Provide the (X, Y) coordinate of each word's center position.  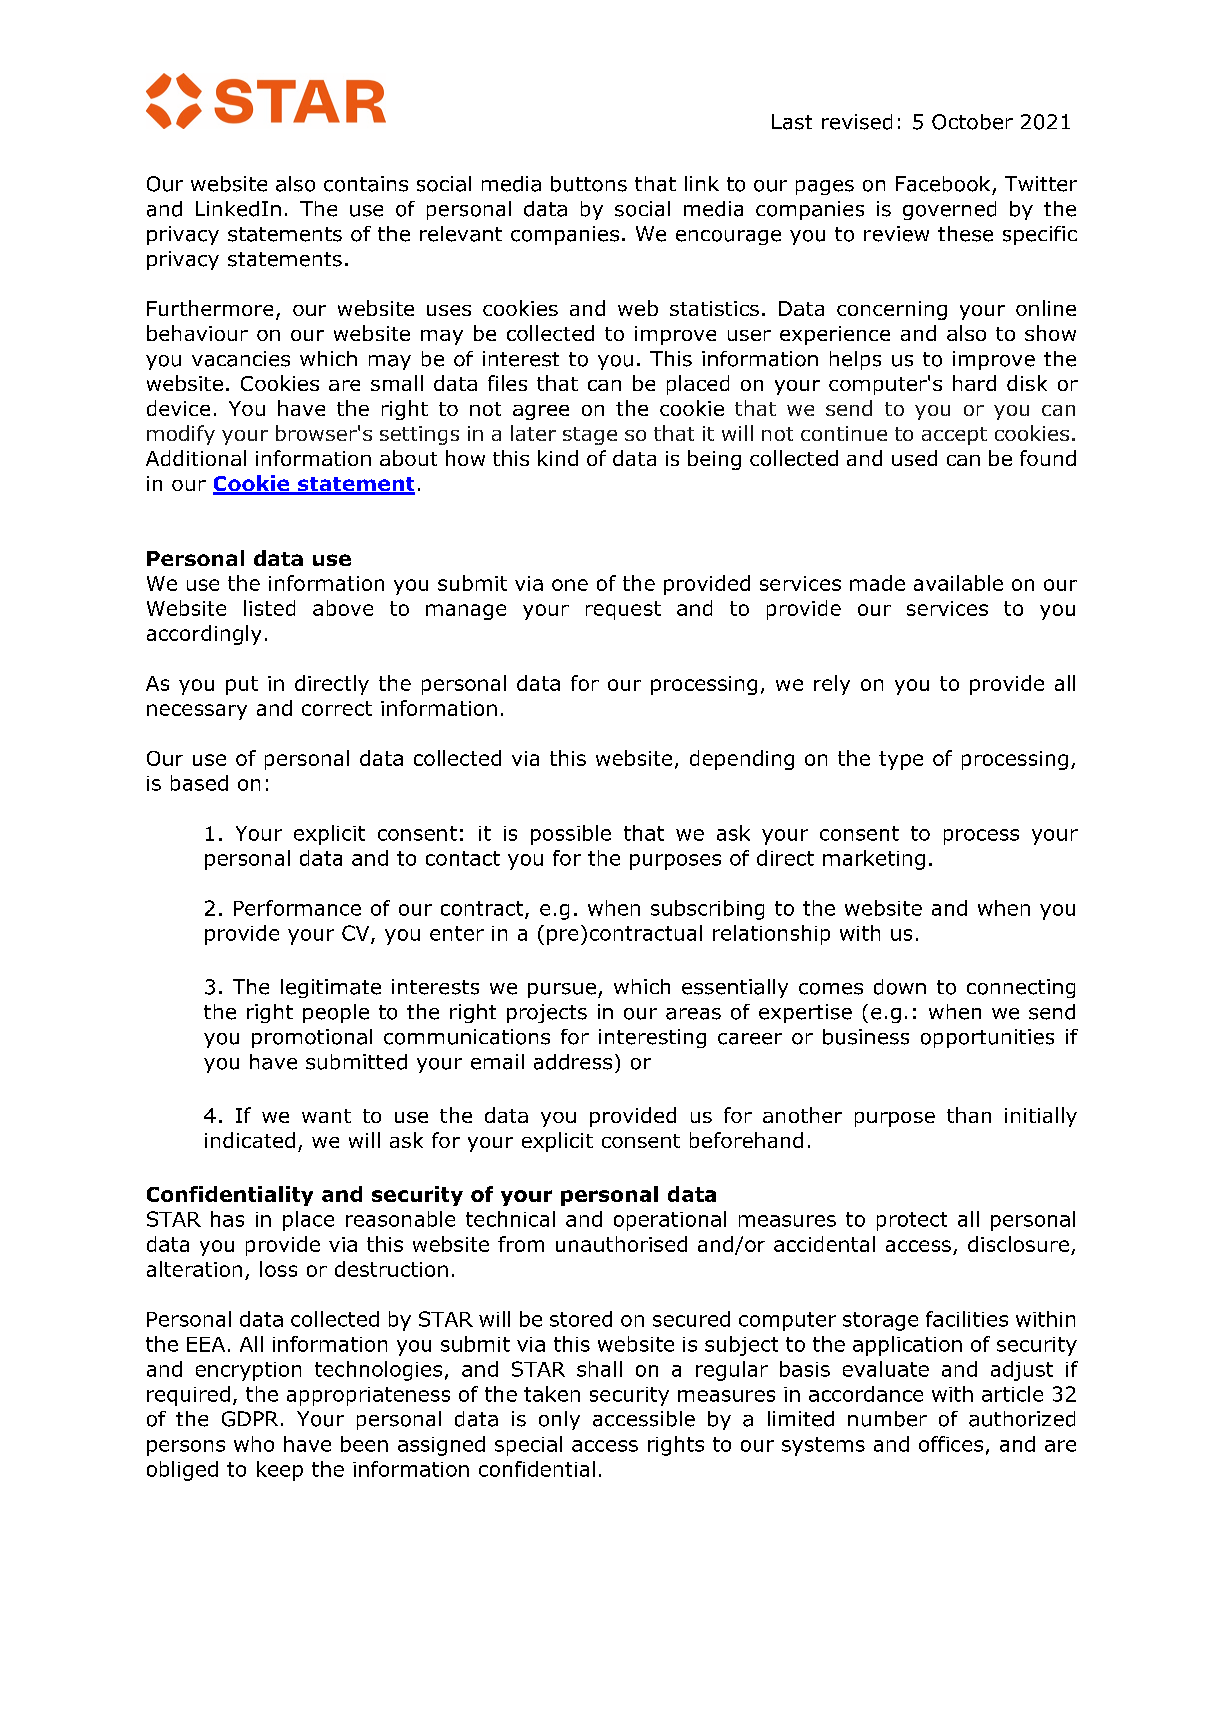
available (958, 583)
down (900, 987)
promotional (312, 1038)
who (254, 1444)
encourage (728, 237)
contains (366, 184)
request (623, 610)
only (559, 1420)
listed (269, 608)
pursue (562, 990)
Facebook (943, 184)
